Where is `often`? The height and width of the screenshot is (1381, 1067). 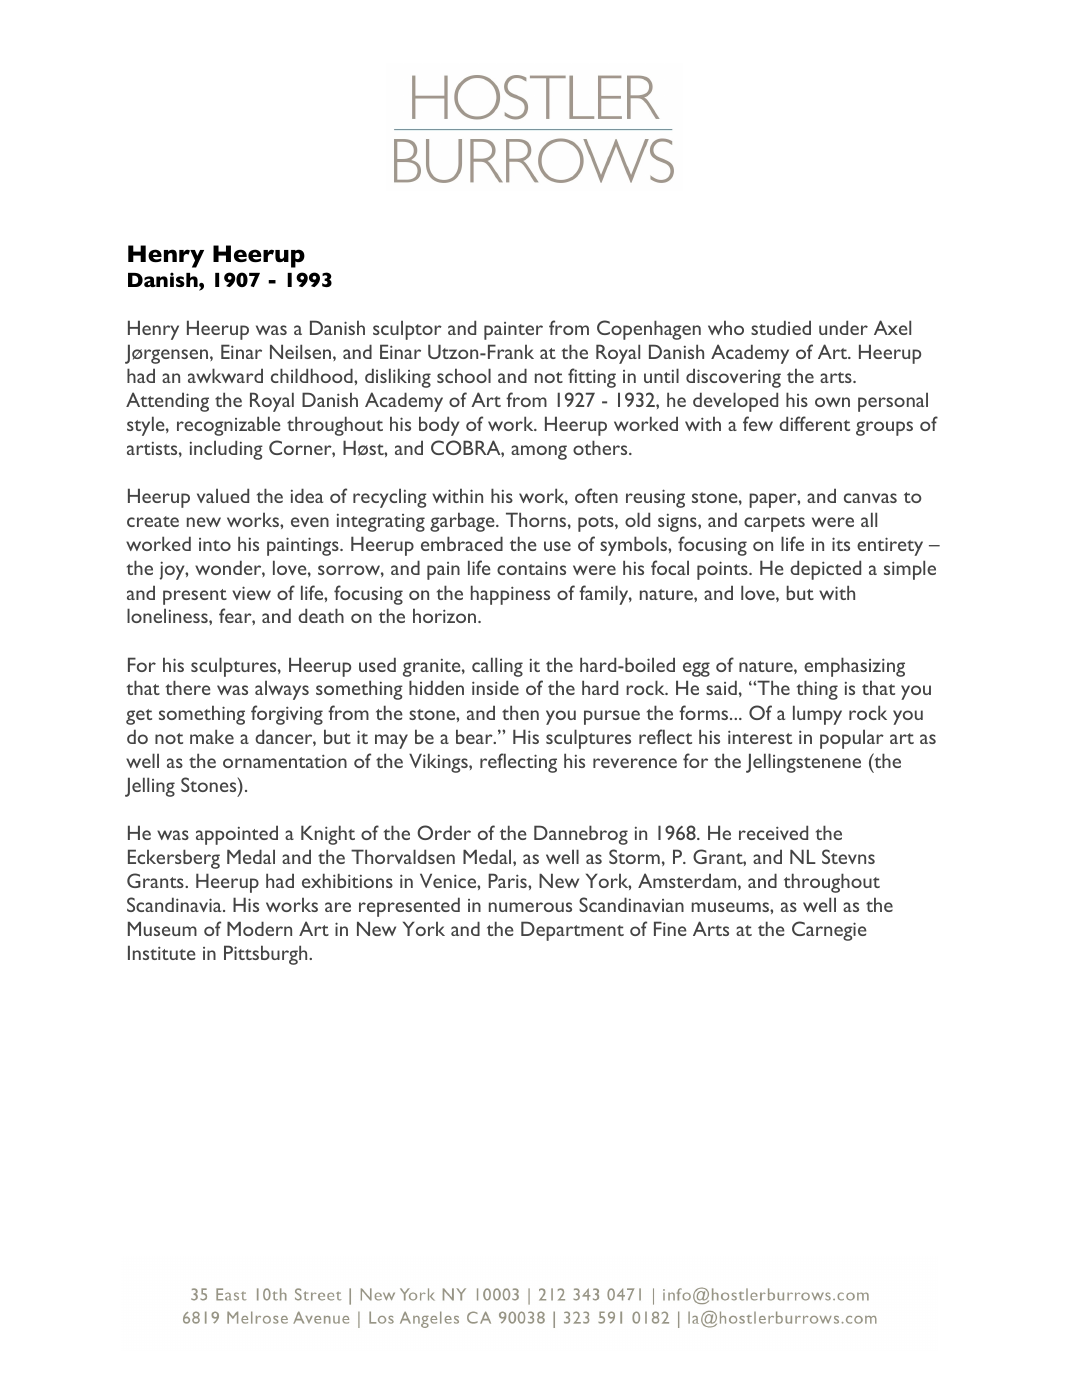
often is located at coordinates (596, 495).
